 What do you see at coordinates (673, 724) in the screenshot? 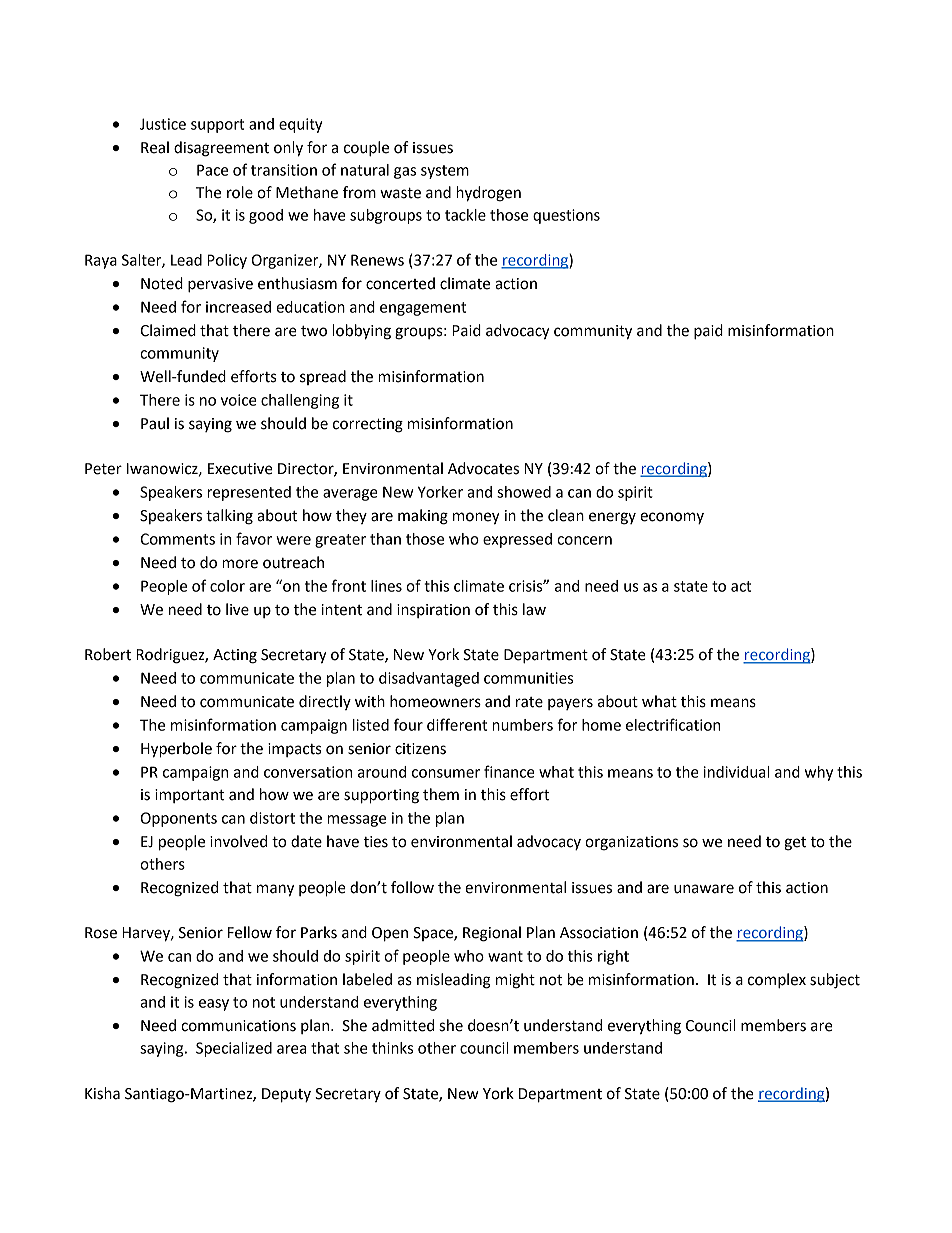
I see `electrification` at bounding box center [673, 724].
